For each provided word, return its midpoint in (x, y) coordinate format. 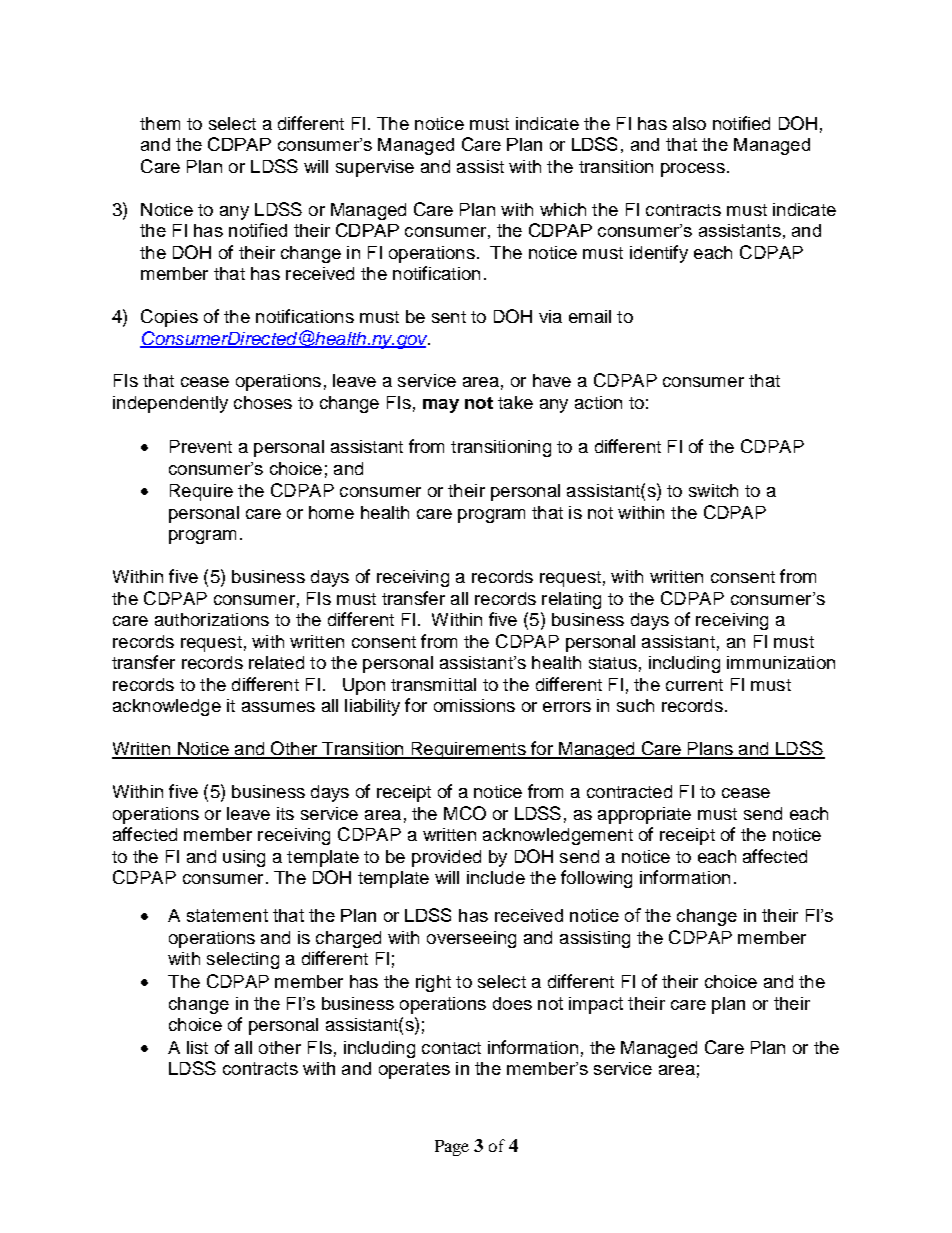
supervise (375, 168)
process (693, 170)
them (160, 123)
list (197, 1047)
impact (596, 1005)
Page (452, 1148)
